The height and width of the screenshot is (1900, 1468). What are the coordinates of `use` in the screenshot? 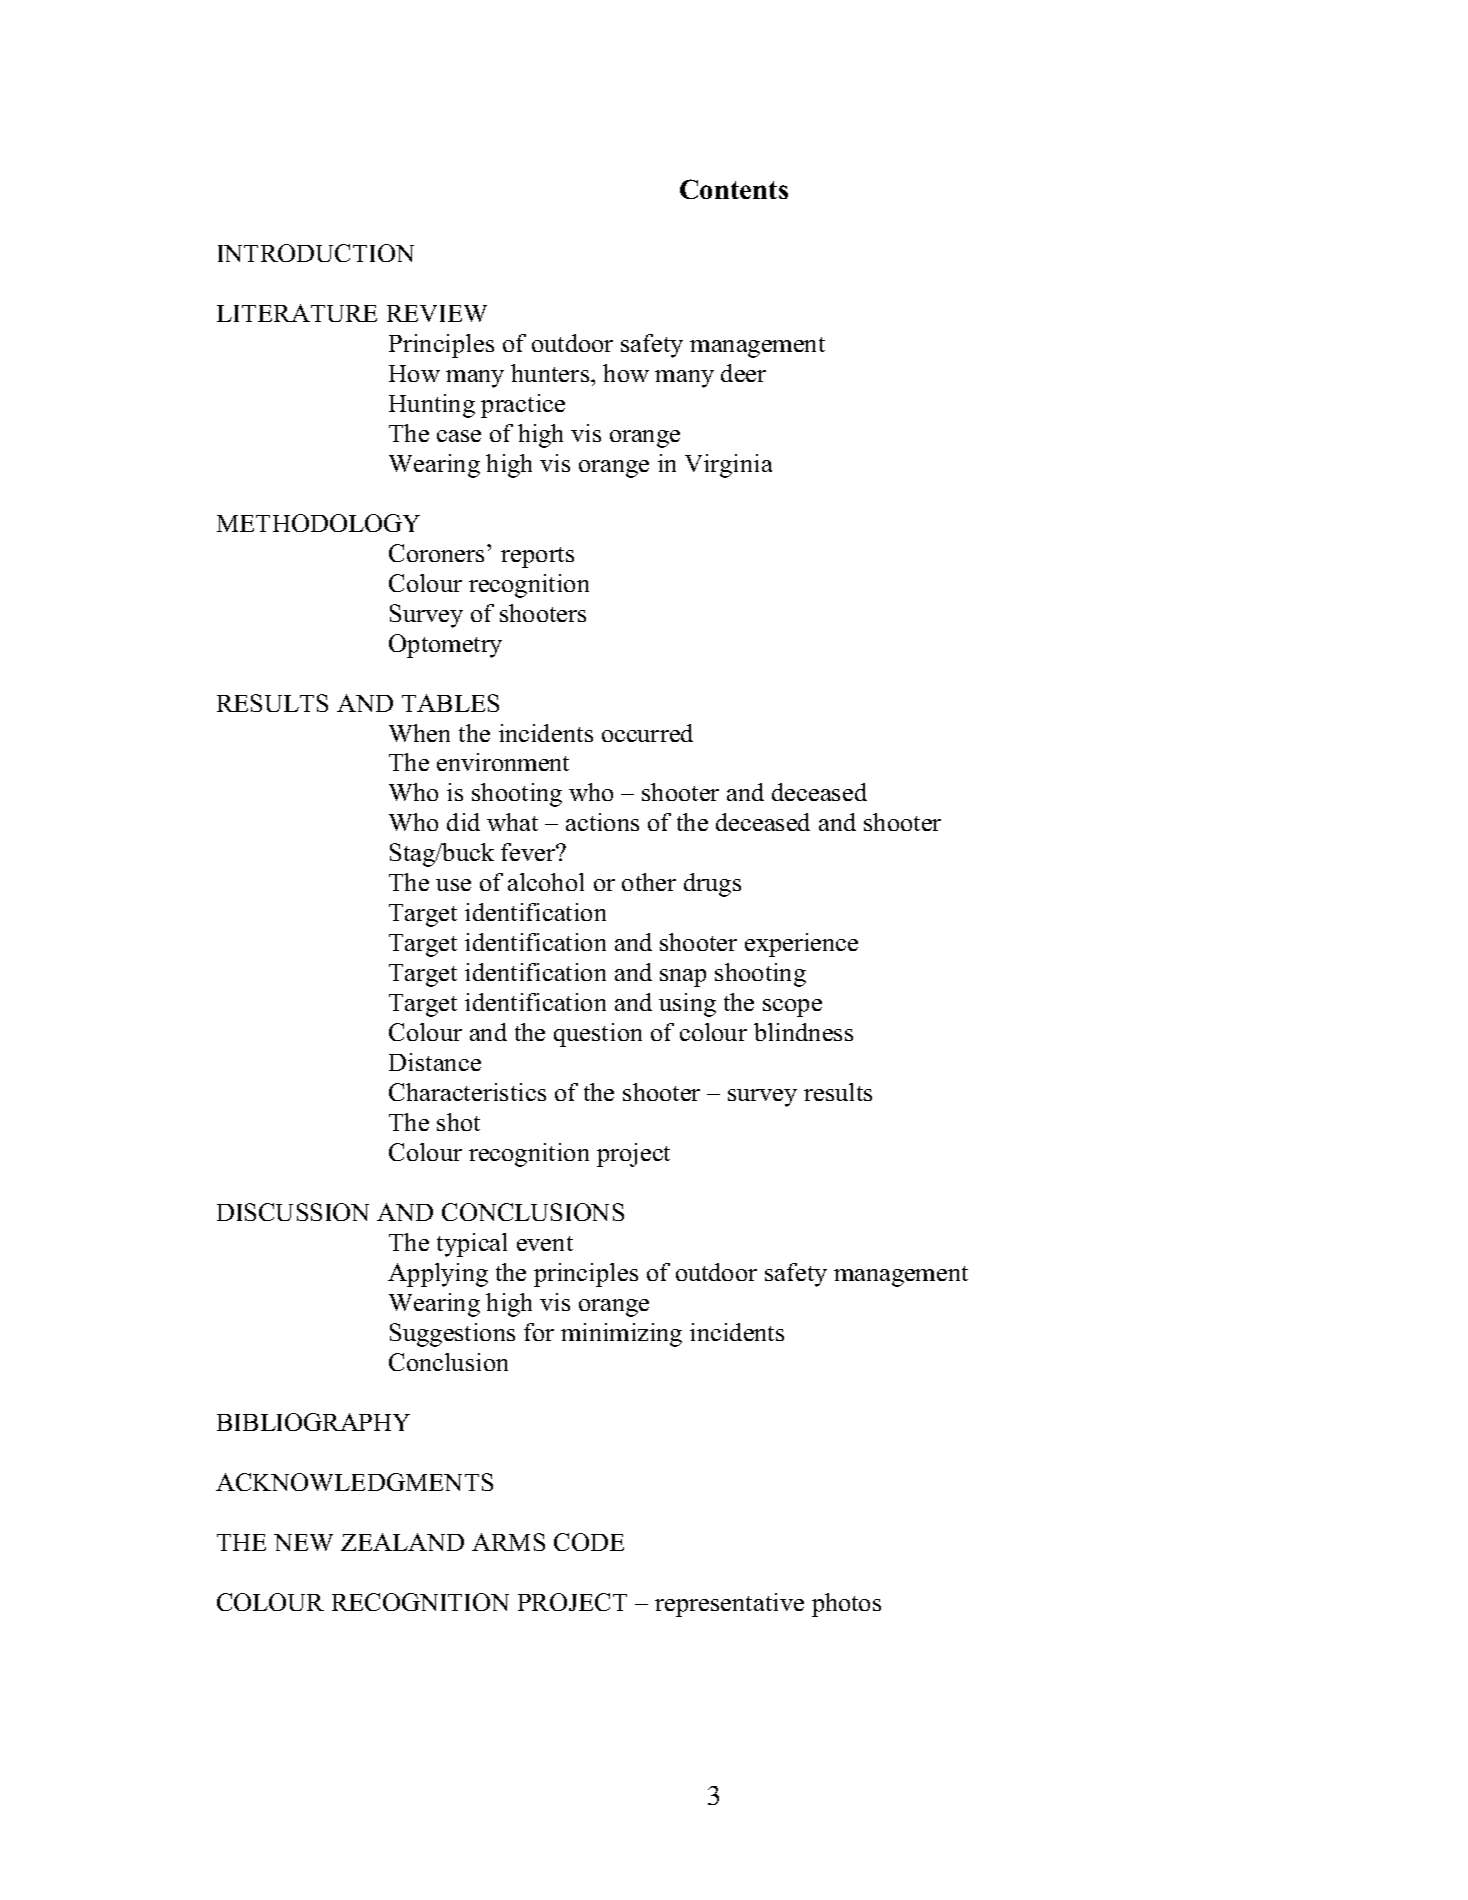 It's located at (453, 885).
